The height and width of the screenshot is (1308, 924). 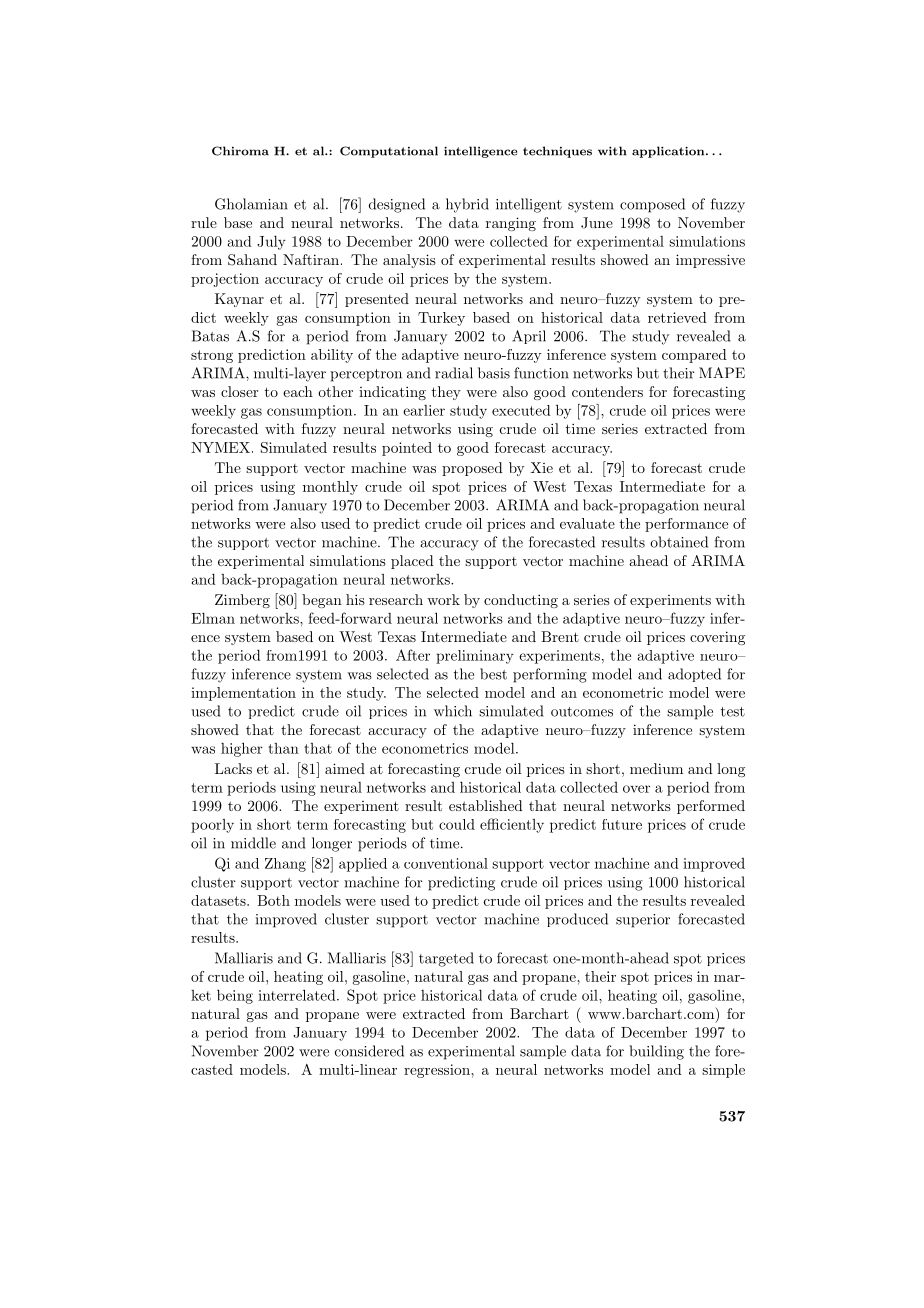 I want to click on closer, so click(x=239, y=391).
